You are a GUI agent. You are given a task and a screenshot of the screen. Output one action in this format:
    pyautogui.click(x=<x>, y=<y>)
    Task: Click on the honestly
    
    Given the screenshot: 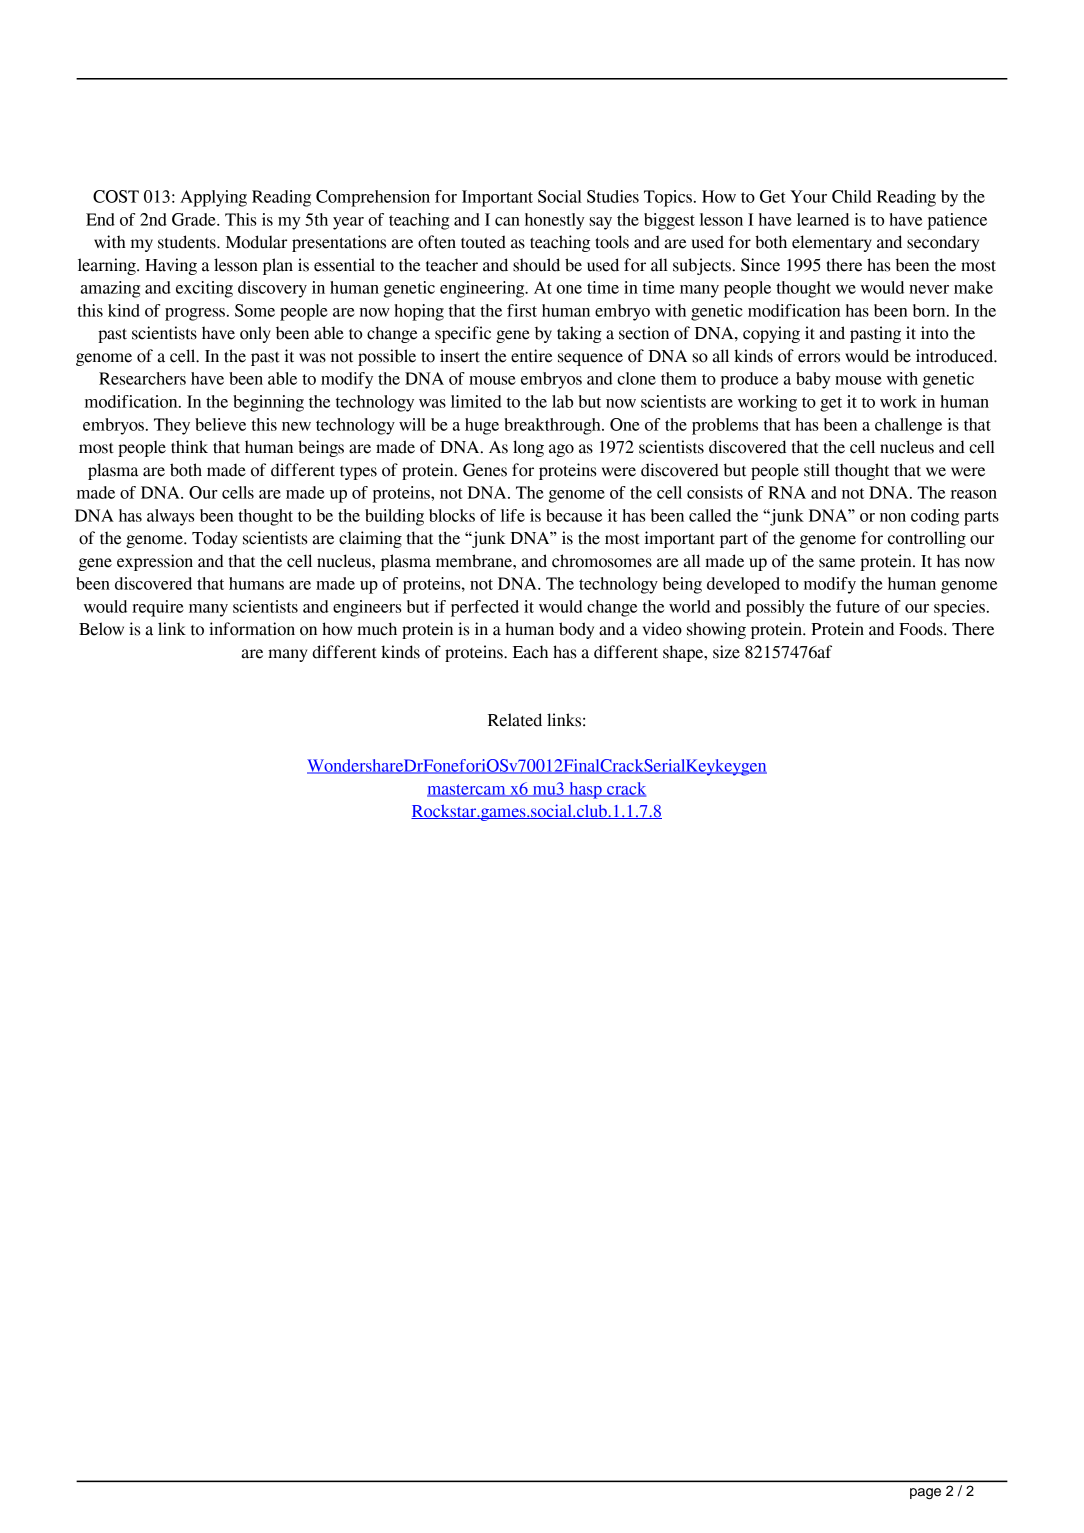 What is the action you would take?
    pyautogui.click(x=555, y=221)
